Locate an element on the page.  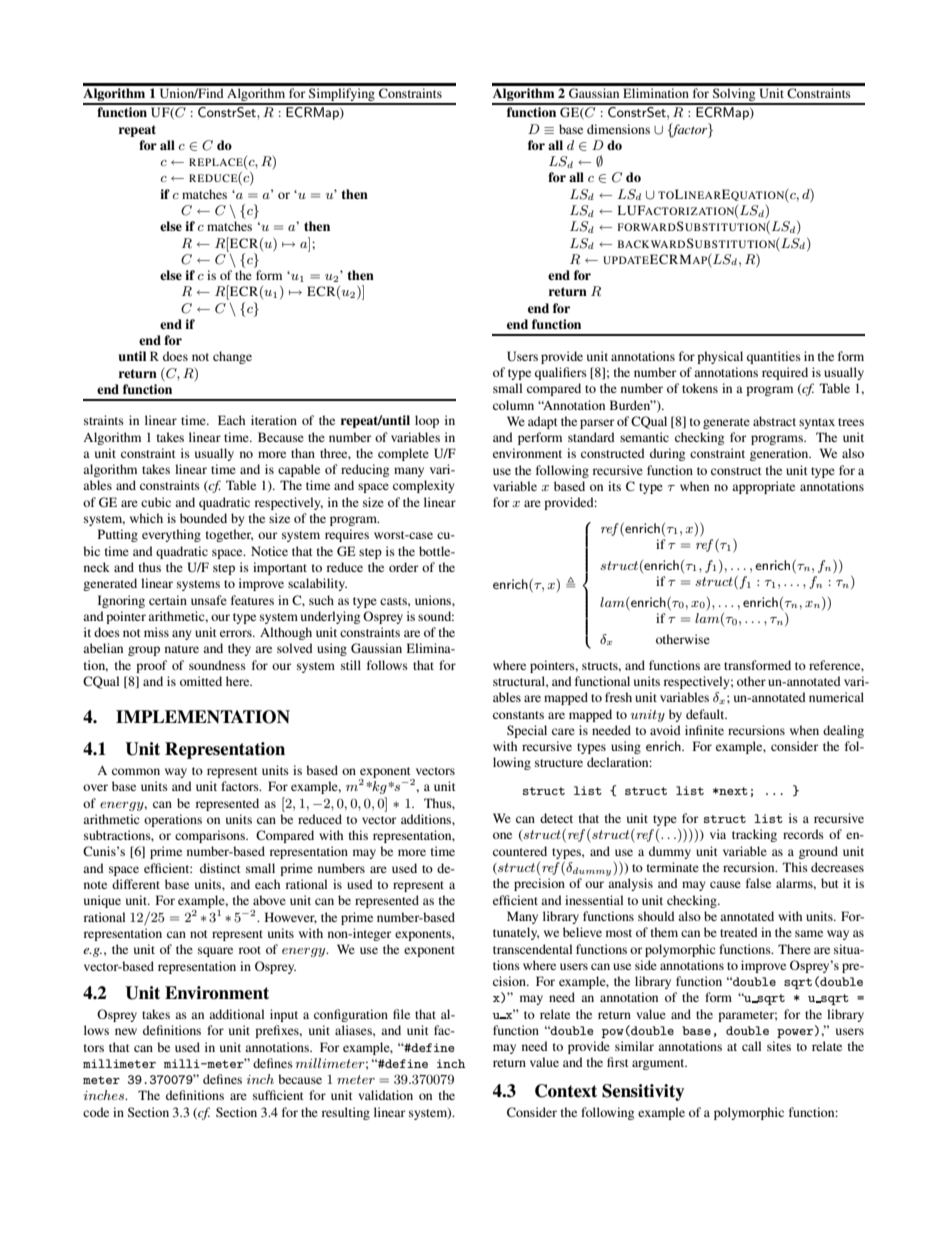
appropriate is located at coordinates (763, 487).
